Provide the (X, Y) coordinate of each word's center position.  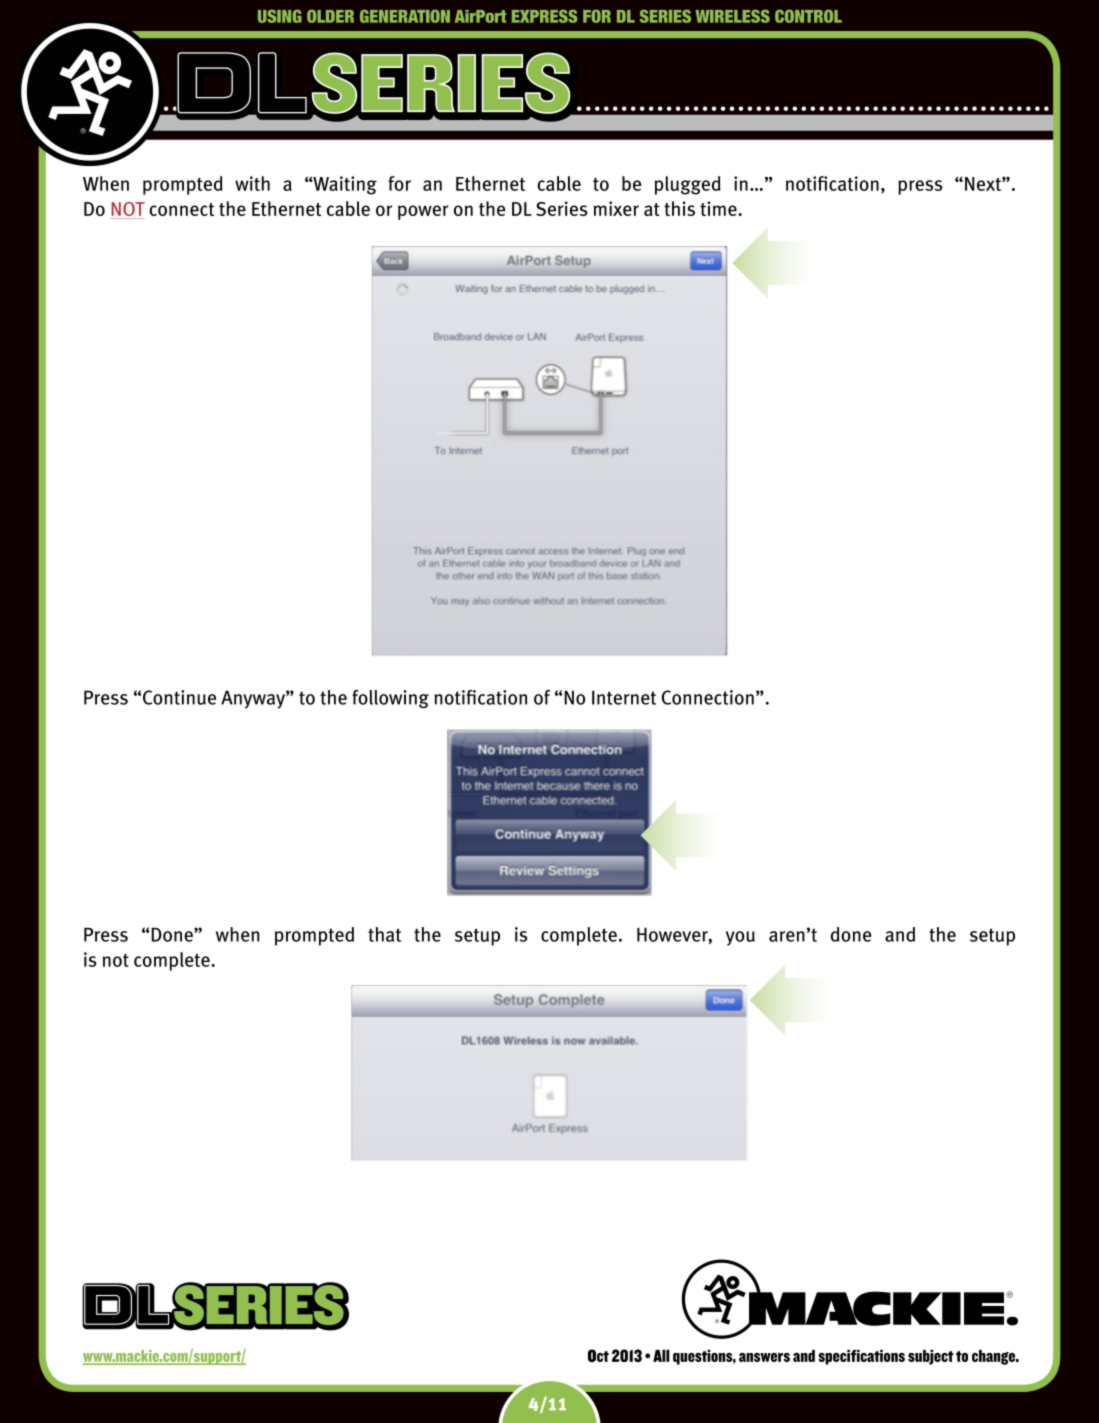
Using (280, 16)
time (719, 208)
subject (931, 1357)
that (384, 934)
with (252, 183)
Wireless (733, 16)
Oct (598, 1355)
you (740, 938)
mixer (616, 208)
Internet (624, 697)
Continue (179, 697)
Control (808, 16)
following (390, 699)
